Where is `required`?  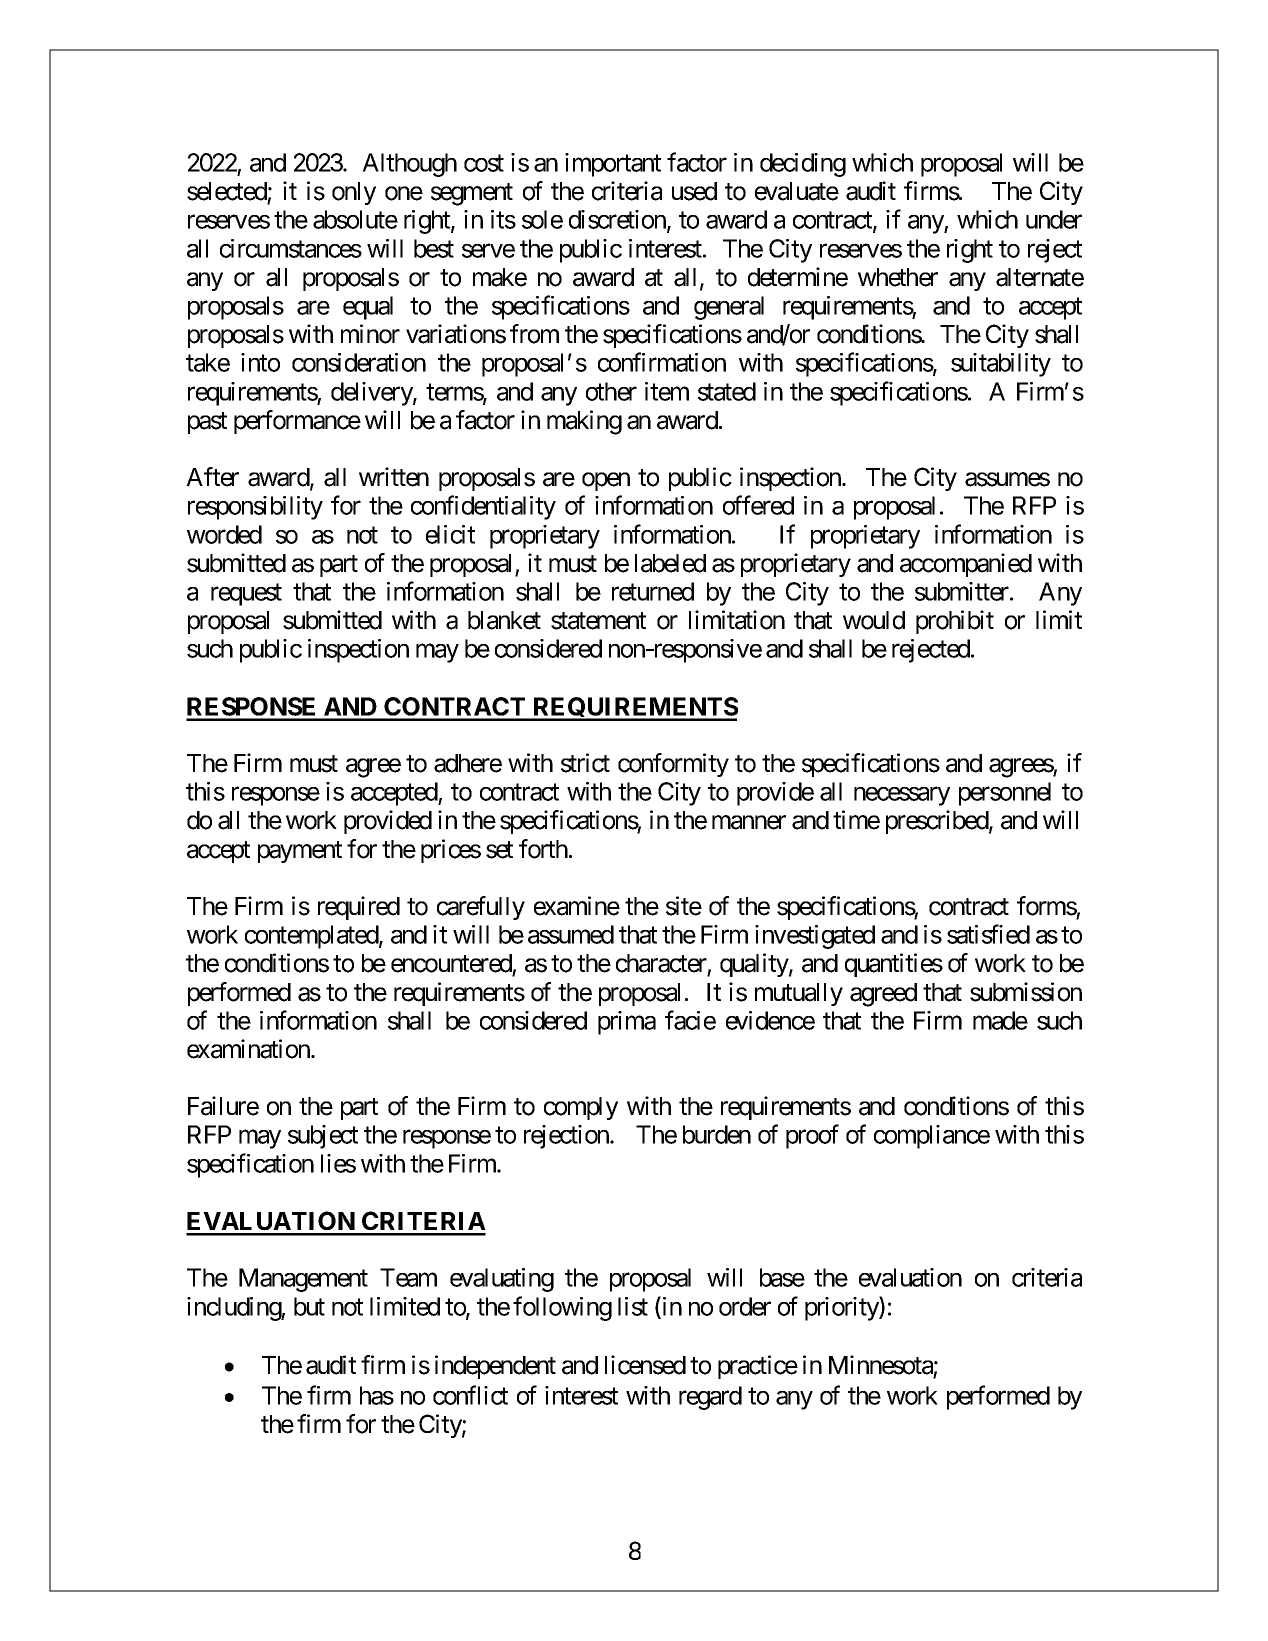
required is located at coordinates (359, 908).
